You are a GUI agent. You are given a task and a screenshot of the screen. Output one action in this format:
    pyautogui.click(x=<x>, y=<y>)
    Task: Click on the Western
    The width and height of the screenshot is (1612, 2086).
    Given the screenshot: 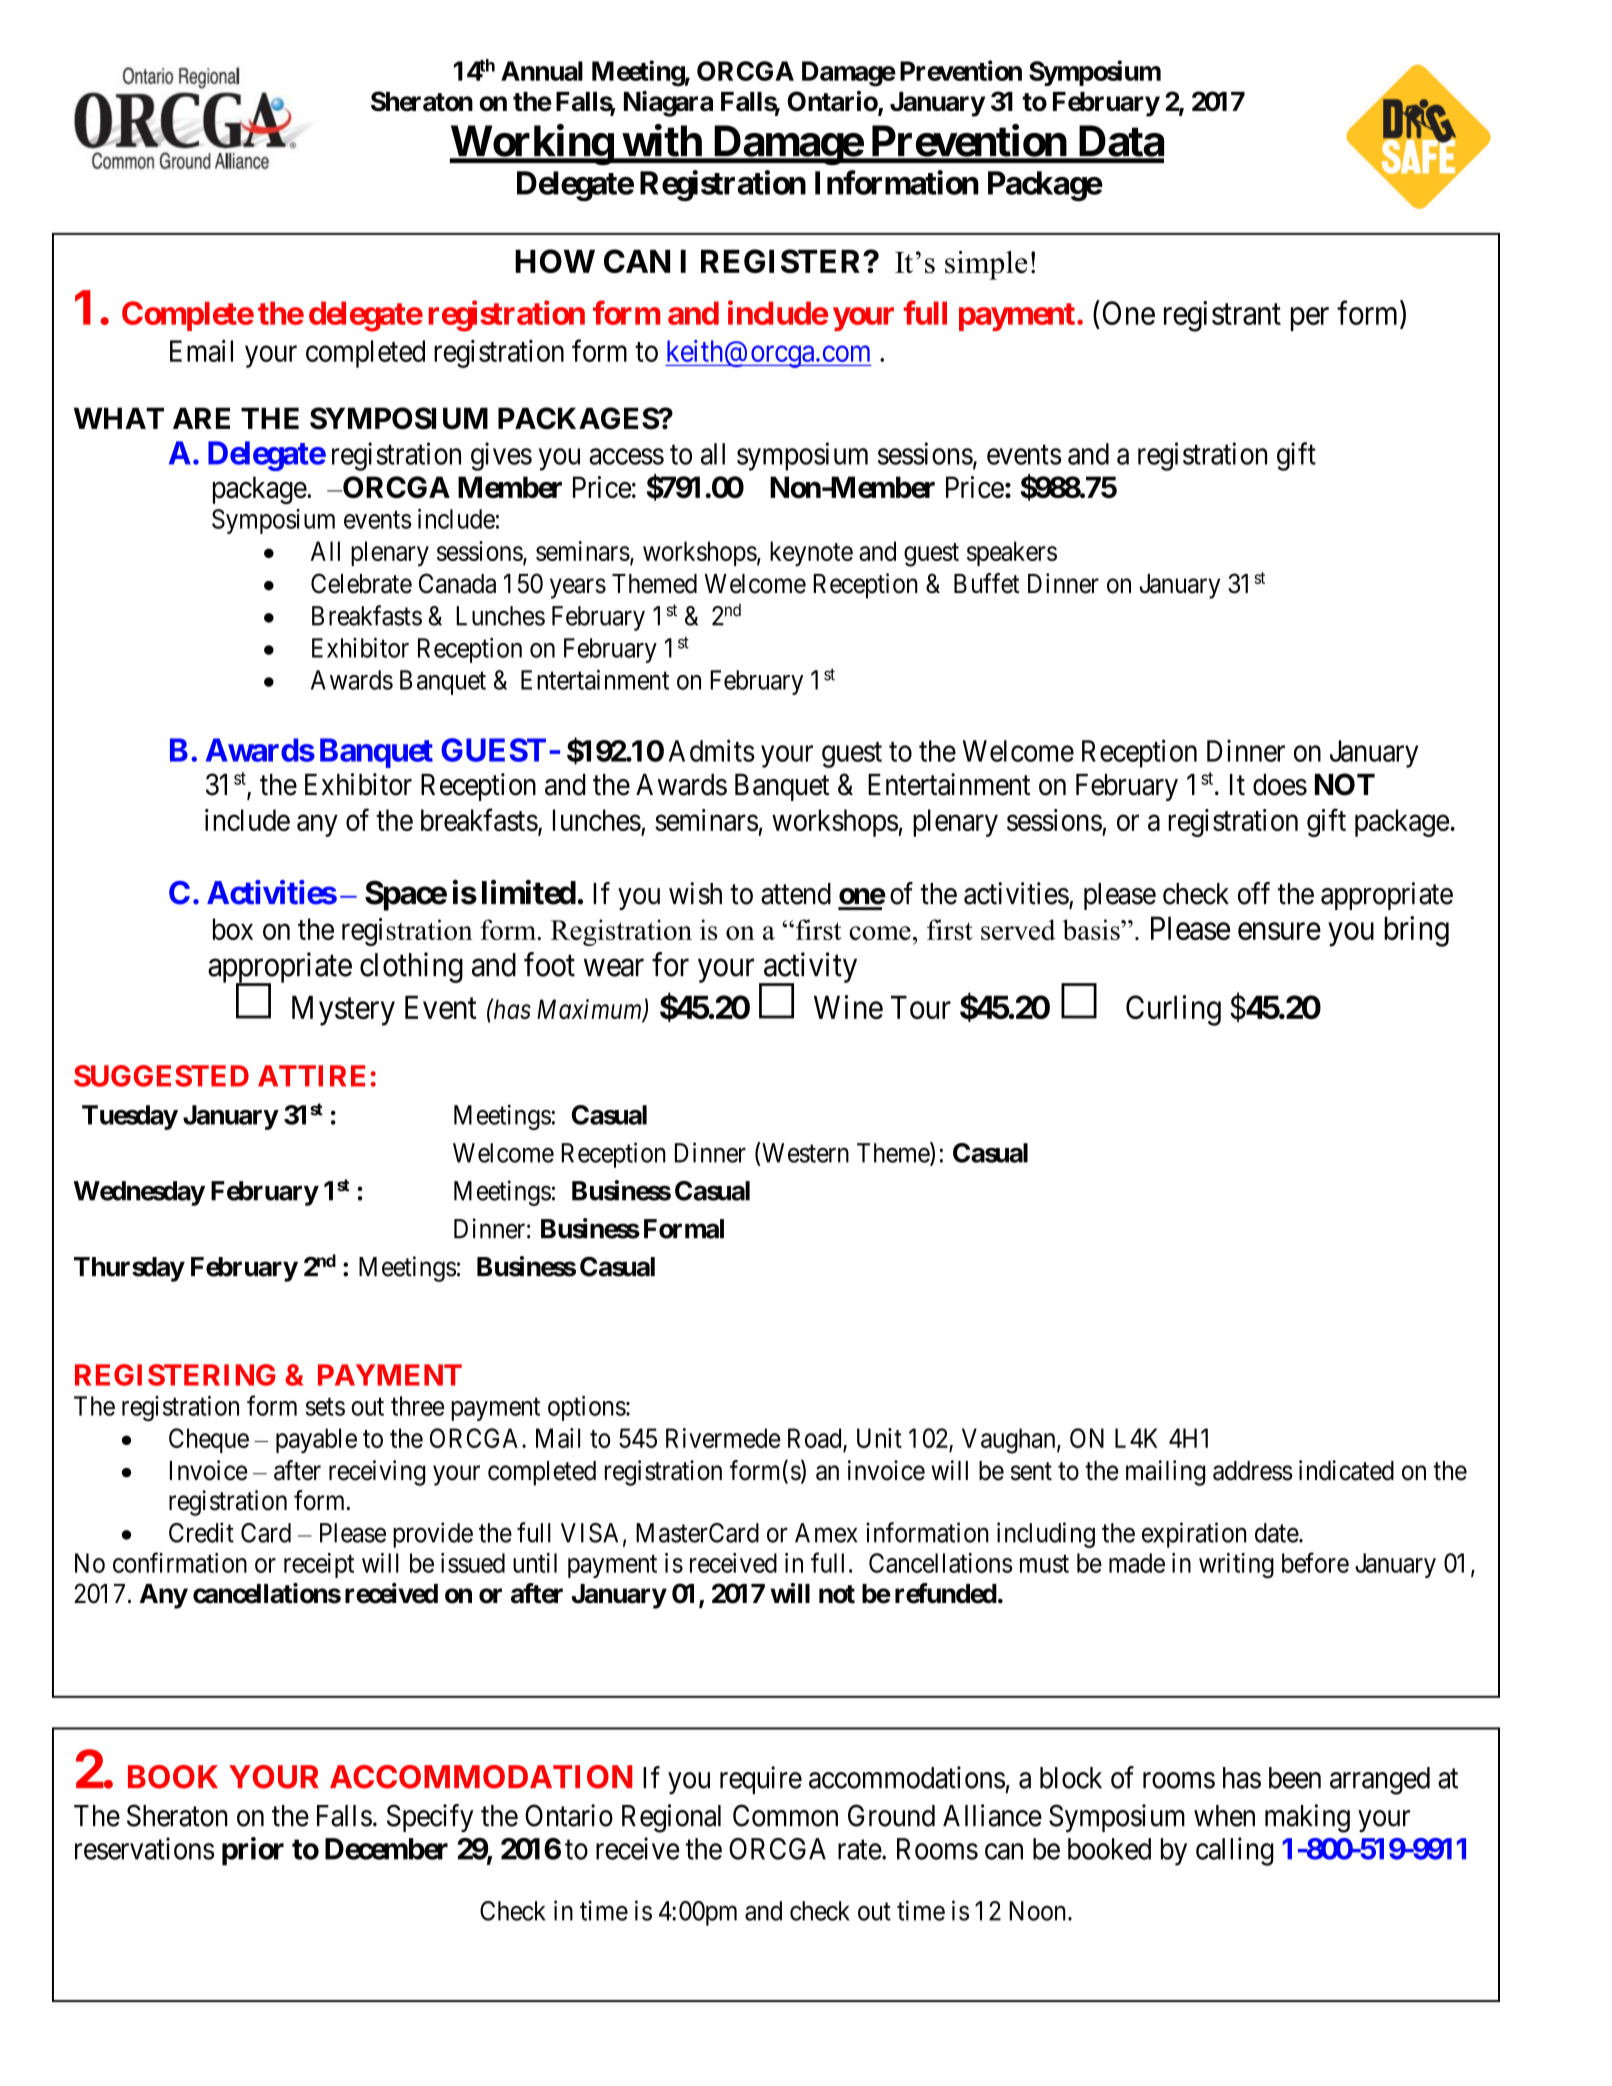 What is the action you would take?
    pyautogui.click(x=805, y=1153)
